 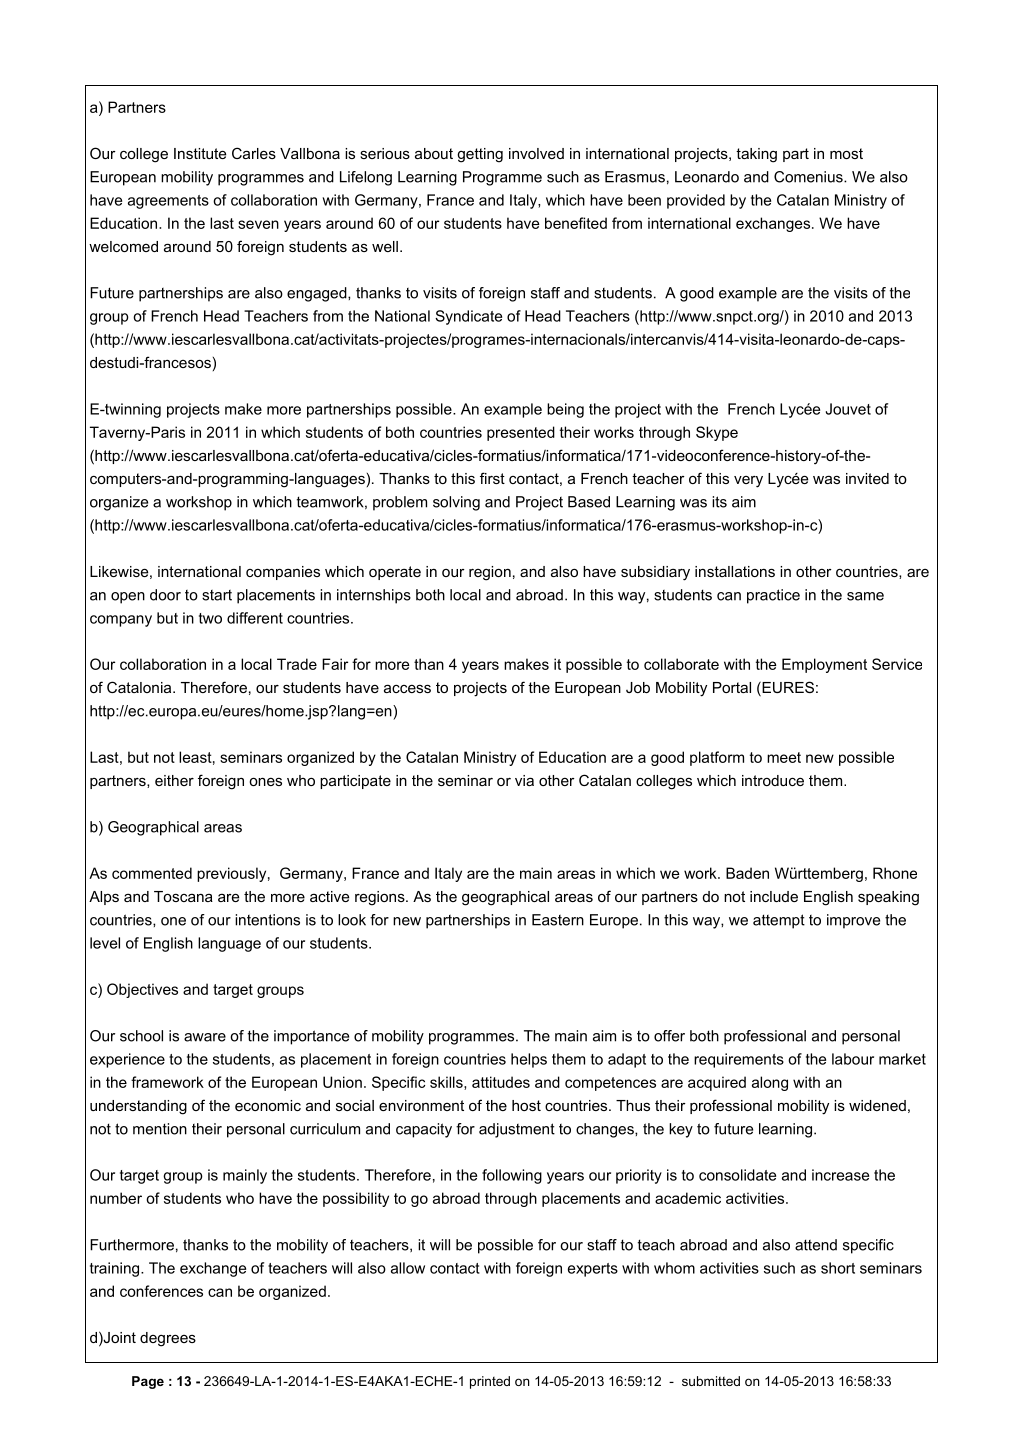 I want to click on practice, so click(x=773, y=596).
